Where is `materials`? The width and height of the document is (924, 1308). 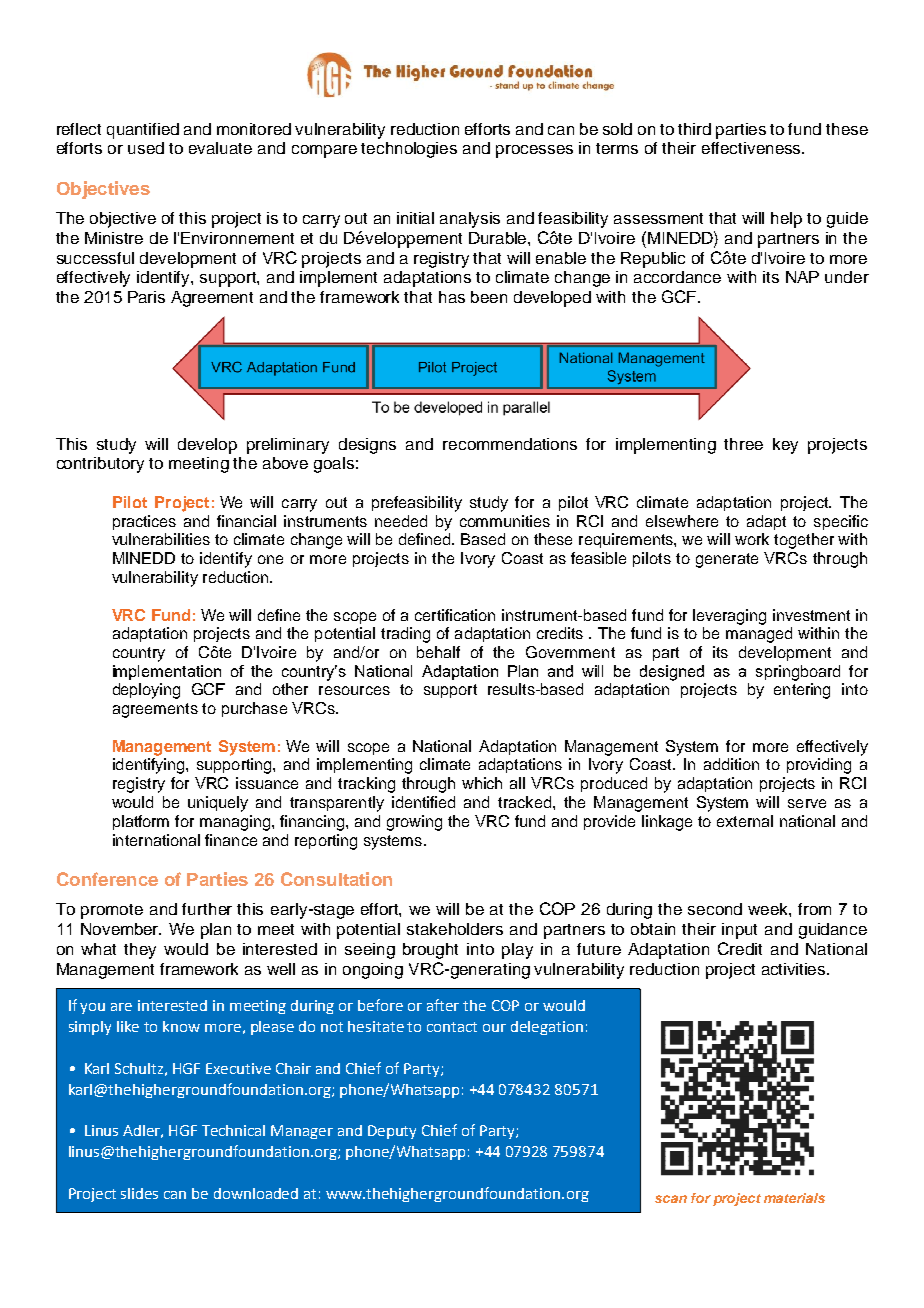 materials is located at coordinates (794, 1198).
